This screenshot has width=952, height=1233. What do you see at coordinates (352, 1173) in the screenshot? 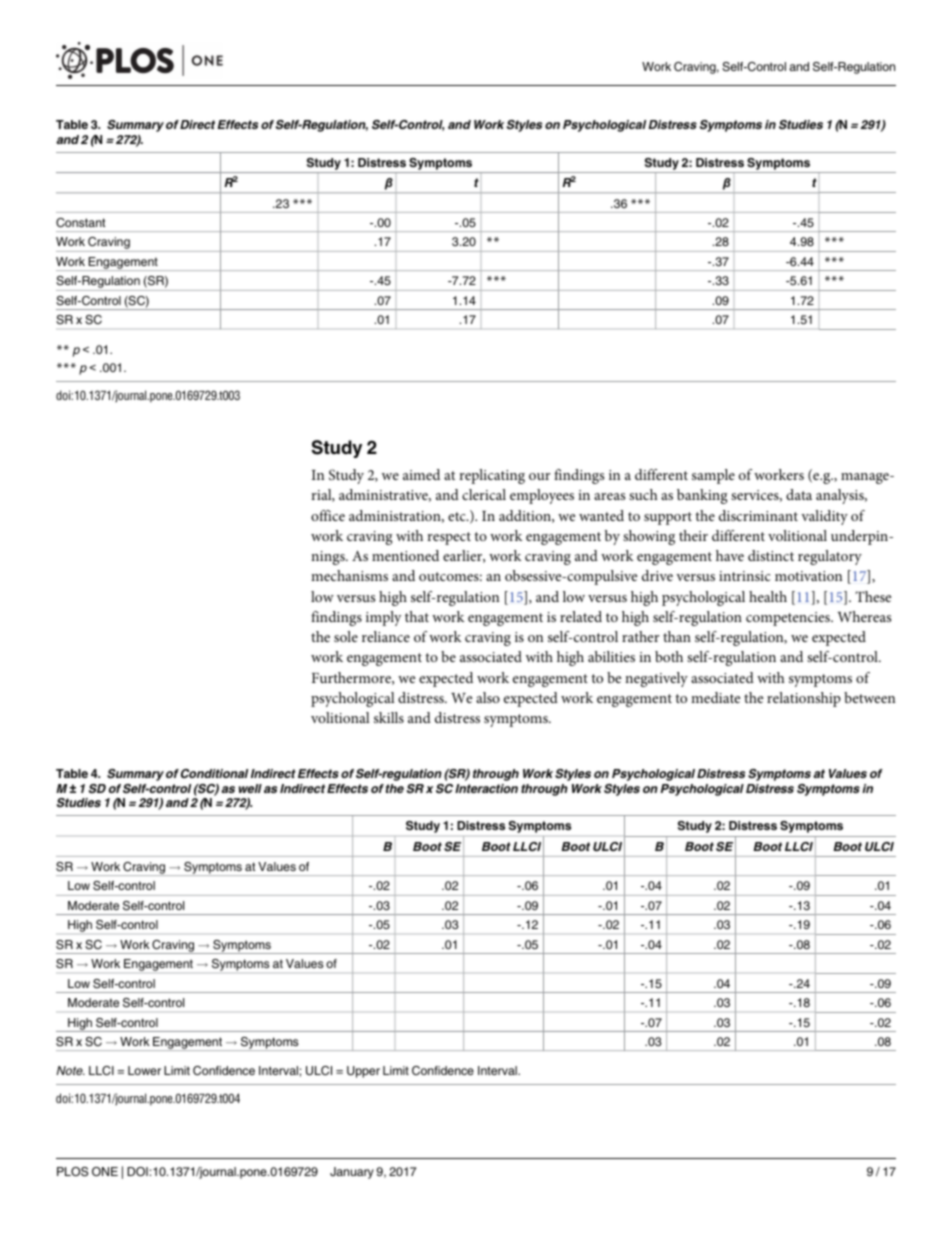
I see `January` at bounding box center [352, 1173].
